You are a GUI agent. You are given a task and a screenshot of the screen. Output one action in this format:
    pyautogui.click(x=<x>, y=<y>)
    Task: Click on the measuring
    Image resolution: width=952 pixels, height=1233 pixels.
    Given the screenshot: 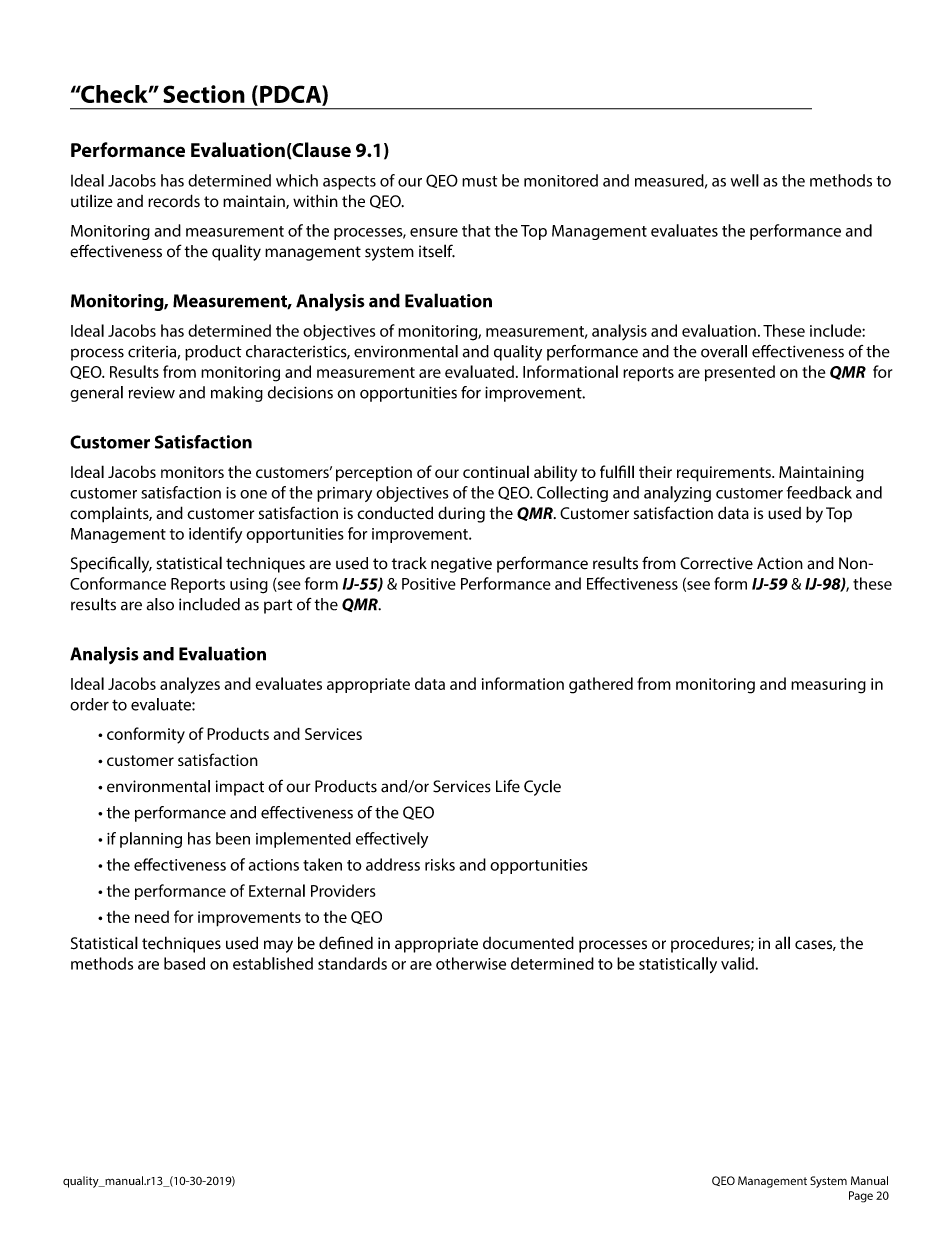 What is the action you would take?
    pyautogui.click(x=828, y=686)
